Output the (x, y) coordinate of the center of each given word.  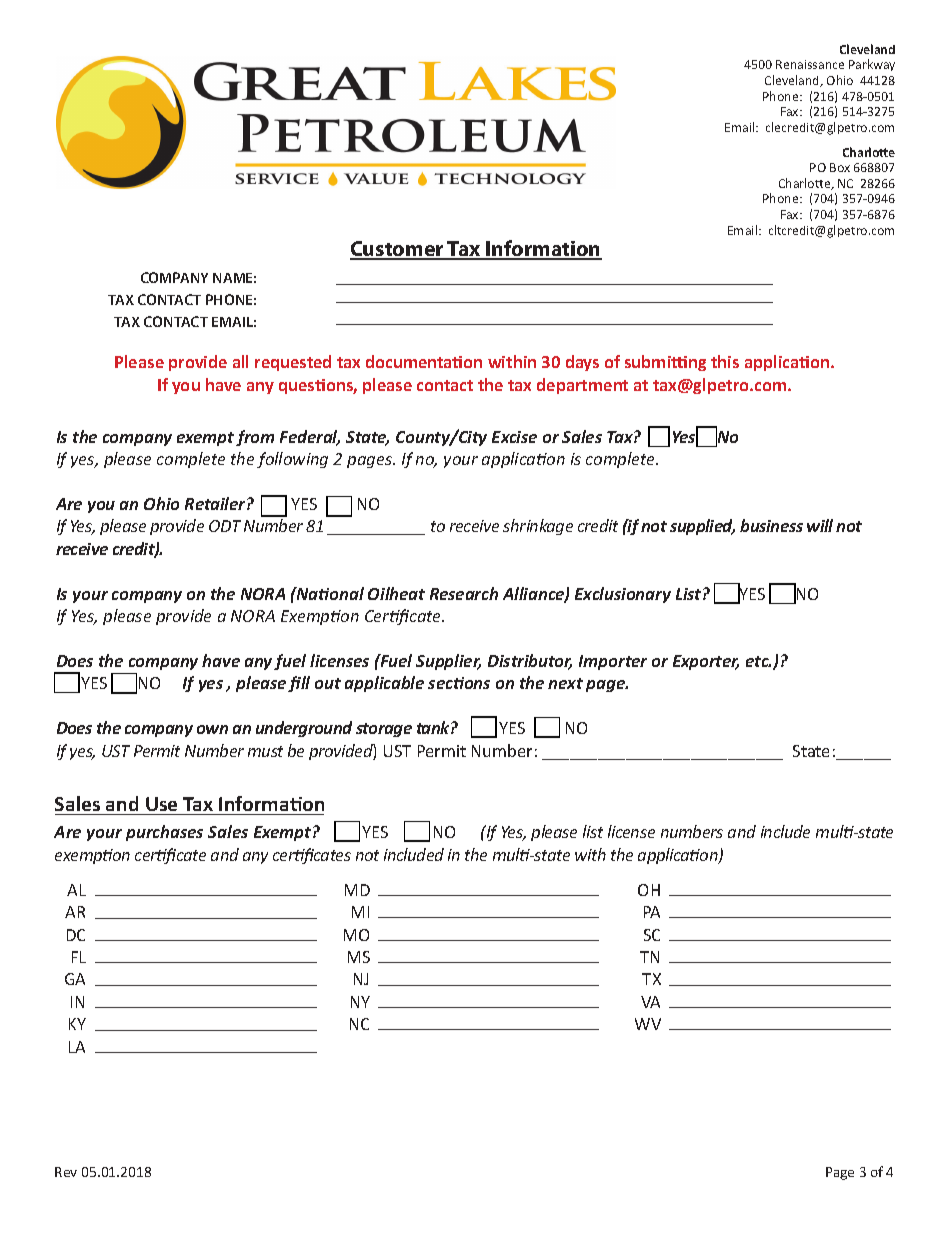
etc (758, 661)
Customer (398, 250)
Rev (66, 1172)
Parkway (872, 65)
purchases (164, 833)
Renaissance (810, 64)
